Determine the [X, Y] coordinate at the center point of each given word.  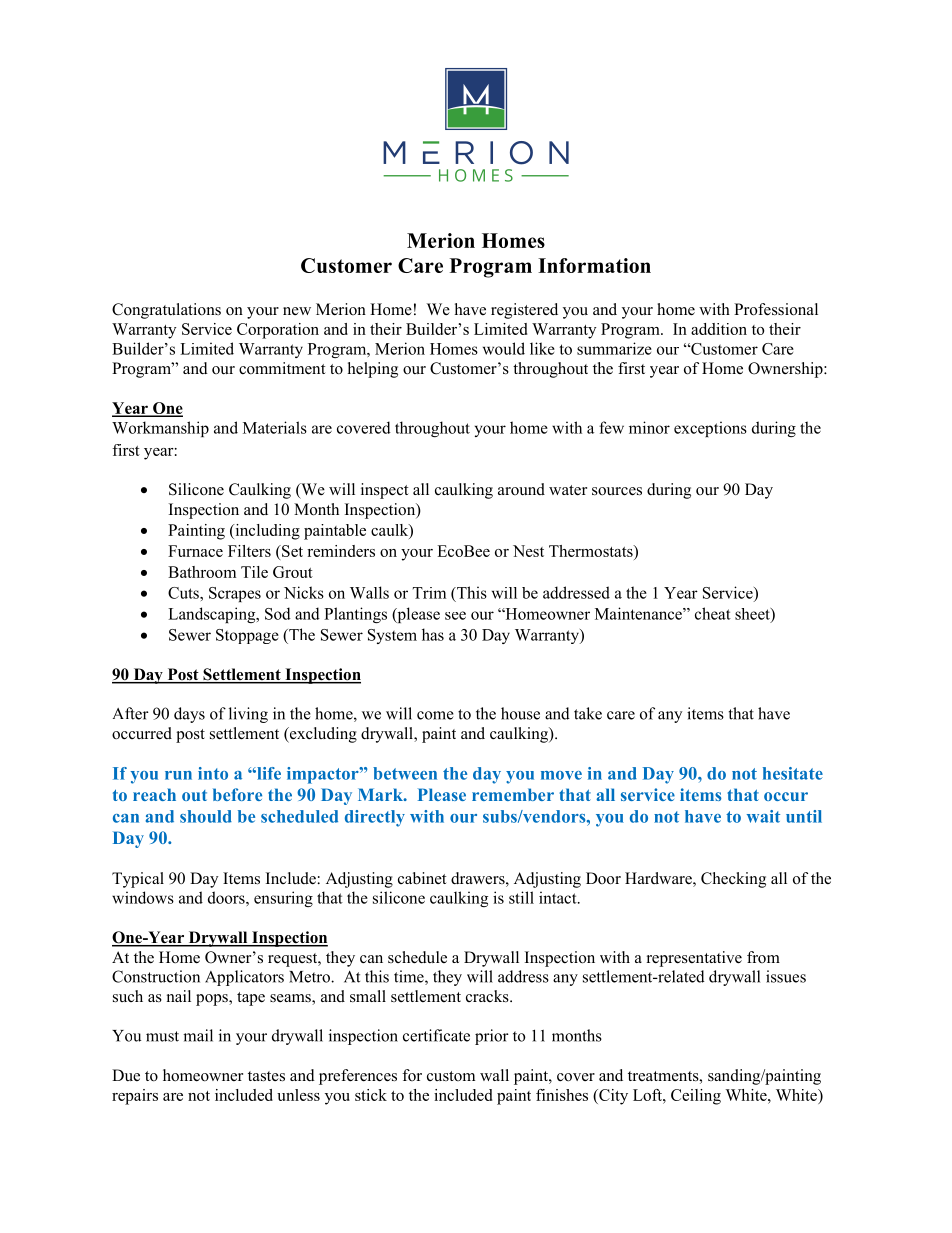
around [521, 489]
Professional [776, 309]
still [521, 897]
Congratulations [166, 311]
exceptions [710, 429]
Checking [733, 880]
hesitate [793, 773]
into [213, 773]
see [455, 615]
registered [524, 311]
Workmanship [160, 429]
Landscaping [213, 615]
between [405, 773]
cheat [713, 613]
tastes [266, 1076]
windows [143, 897]
